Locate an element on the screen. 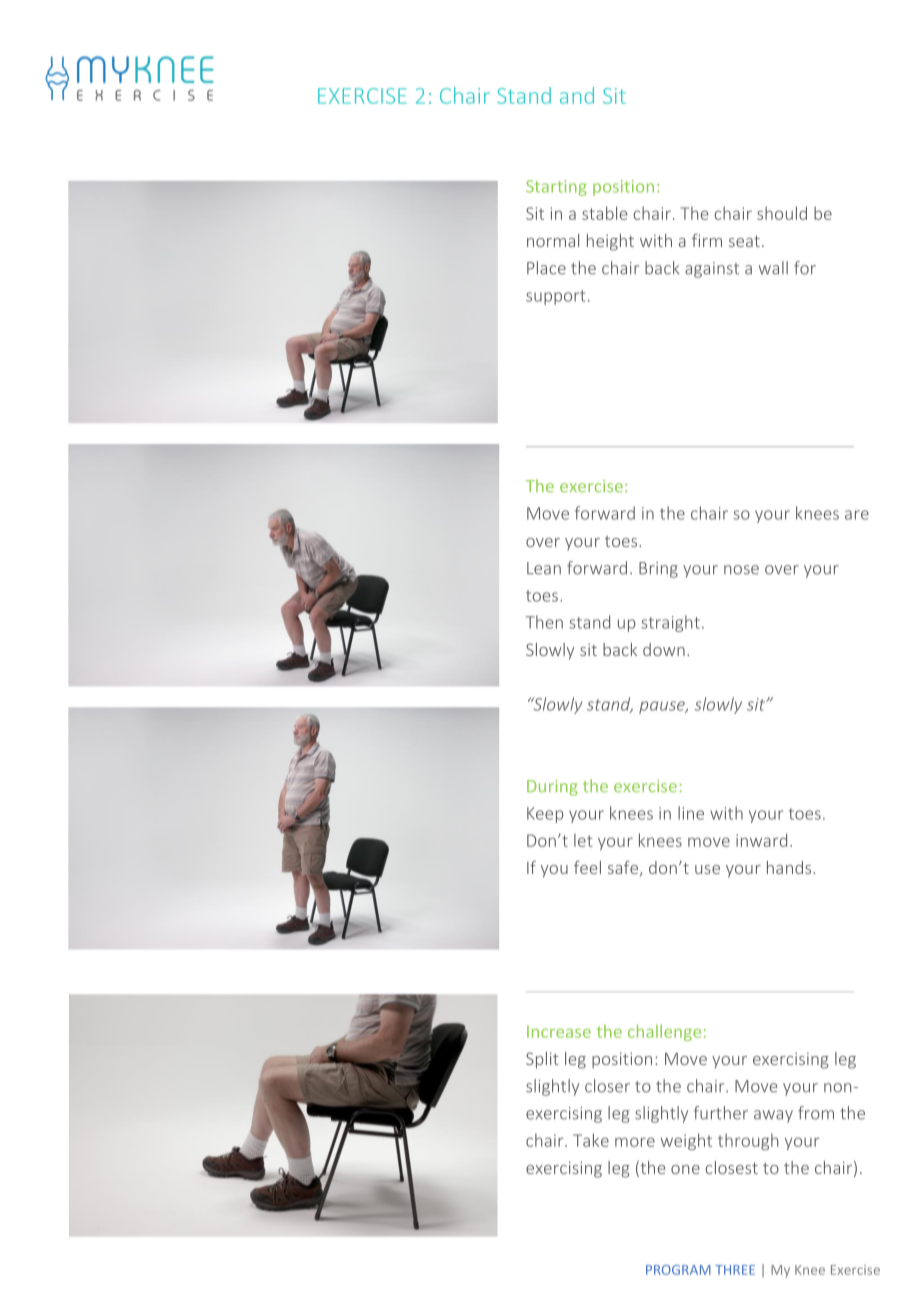  should is located at coordinates (782, 213).
